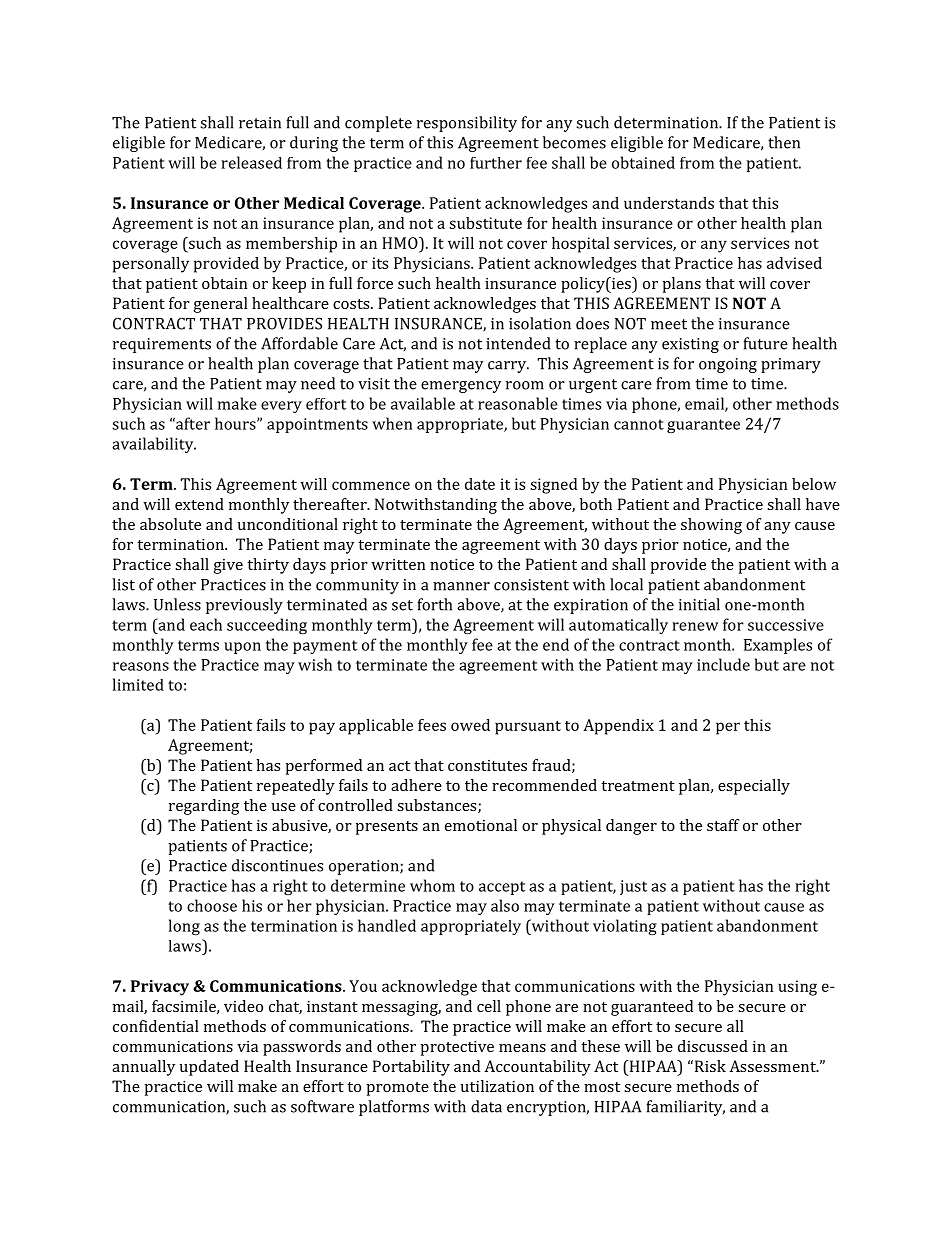  Describe the element at coordinates (496, 163) in the screenshot. I see `further` at that location.
